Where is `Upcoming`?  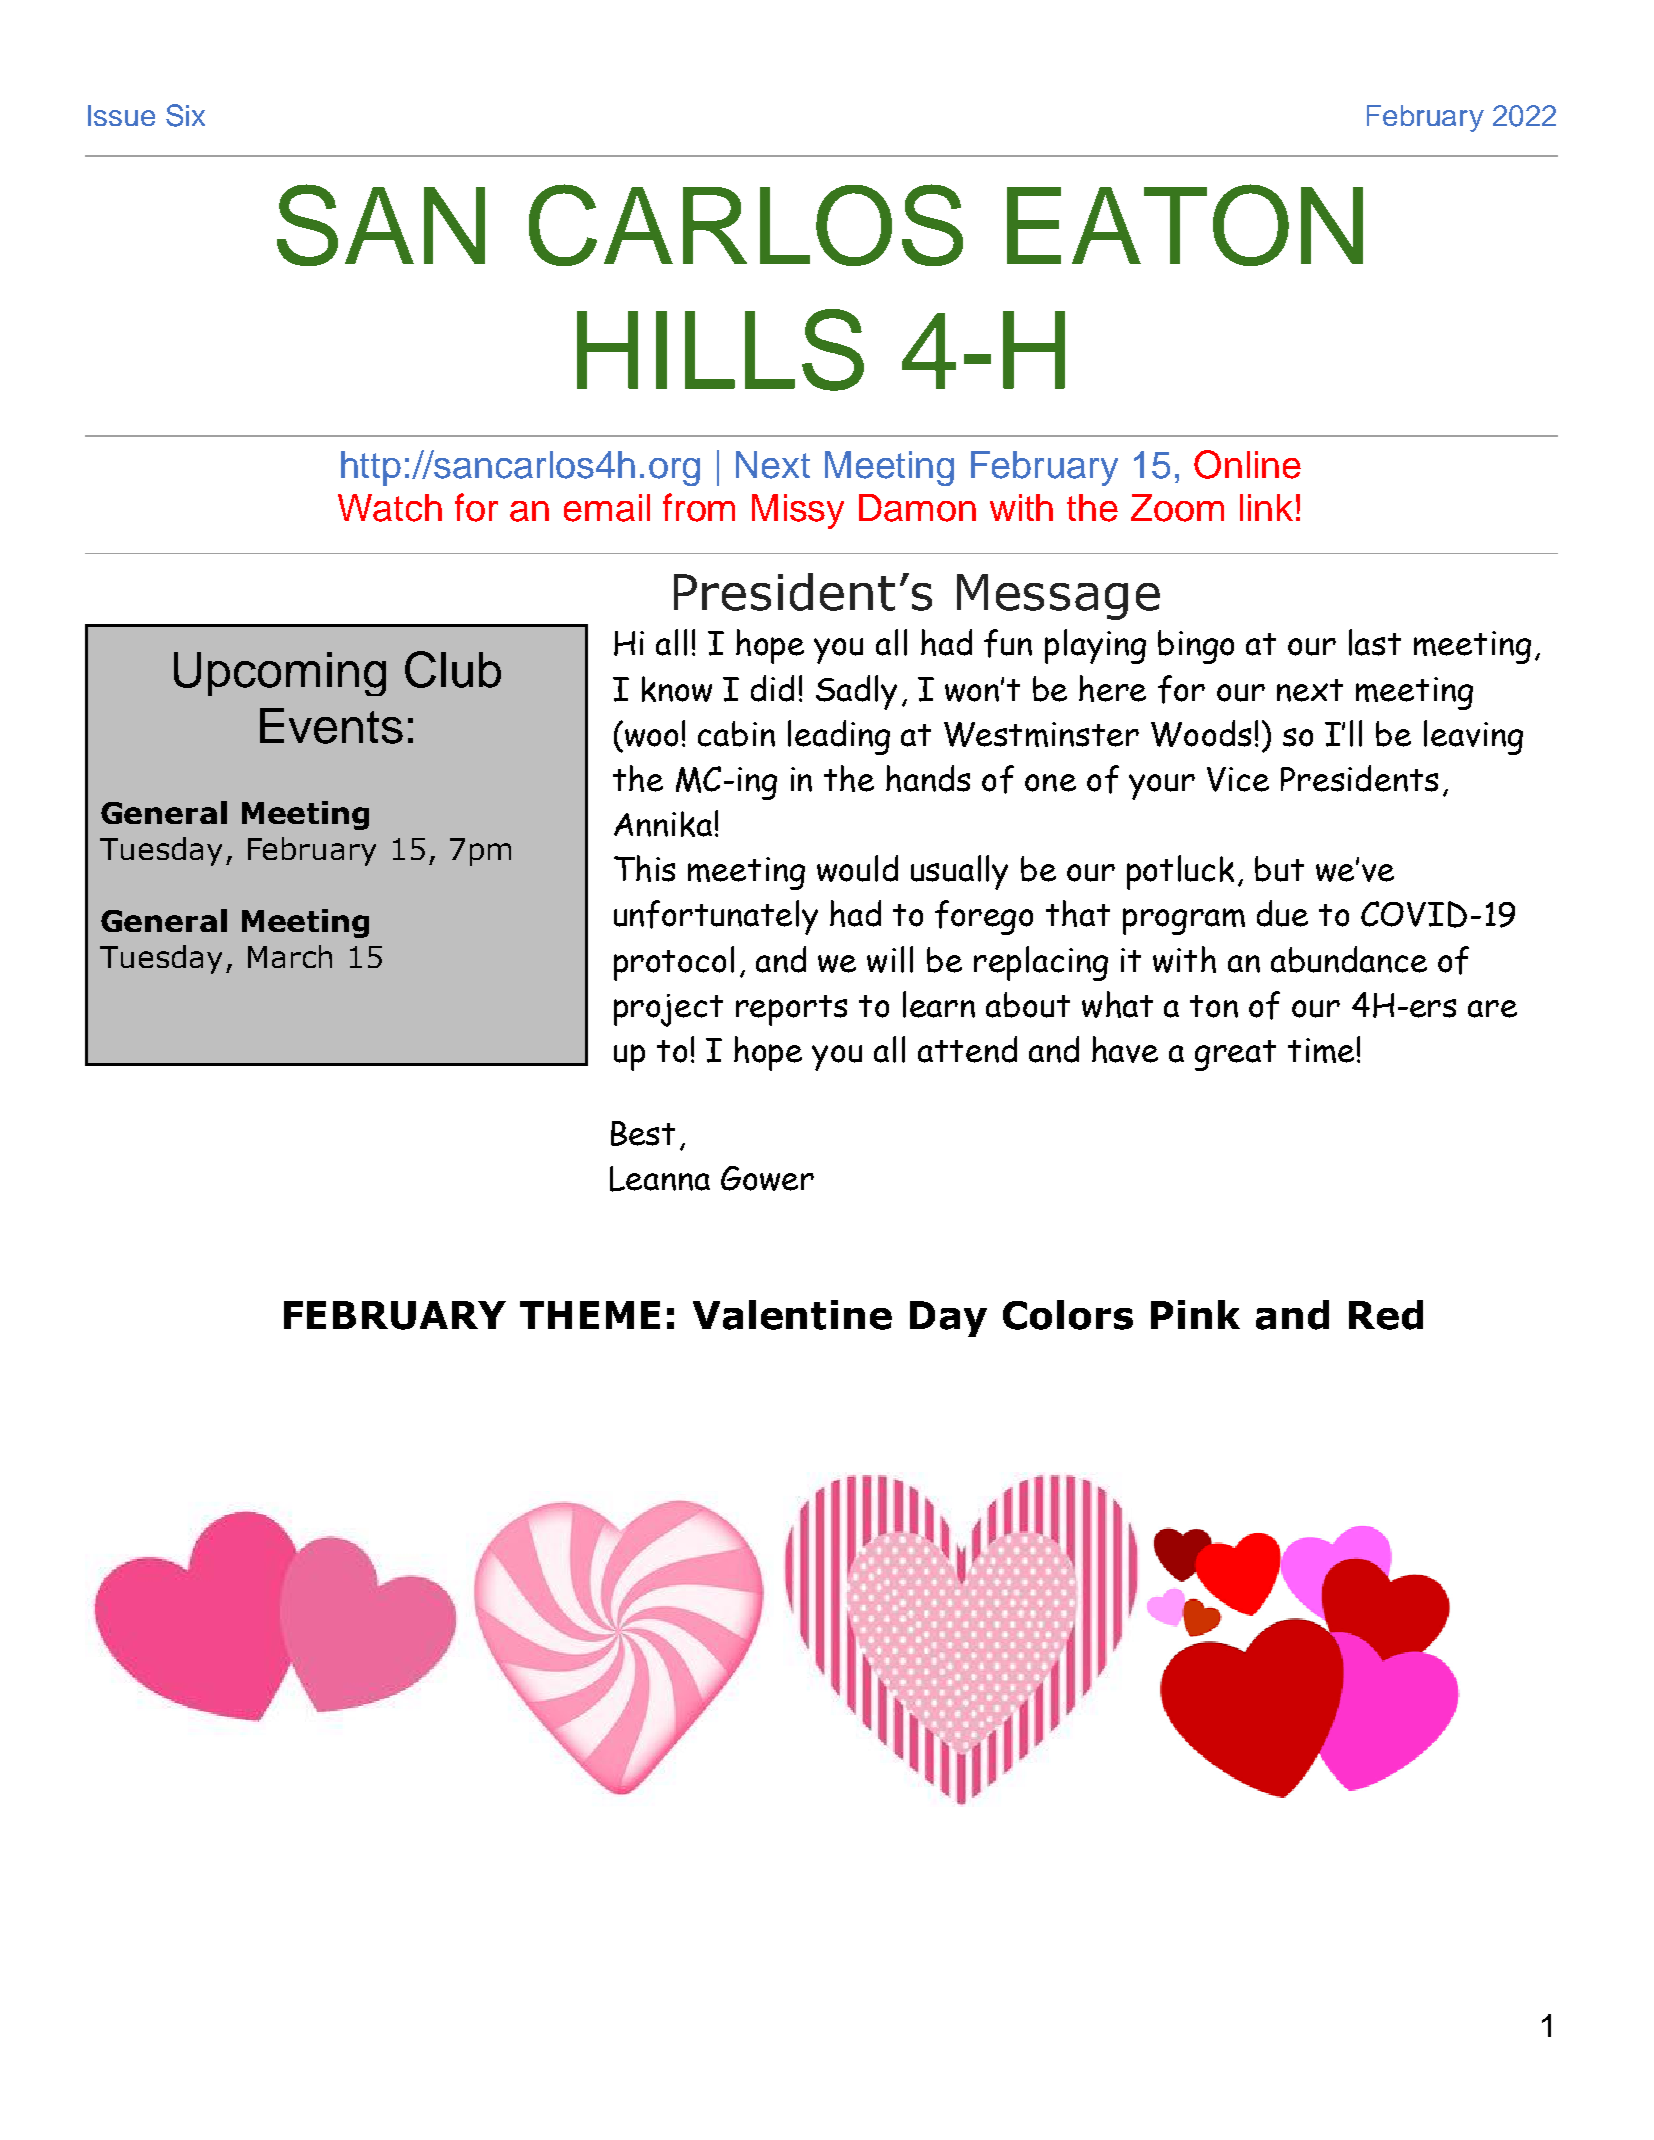 Upcoming is located at coordinates (280, 674).
